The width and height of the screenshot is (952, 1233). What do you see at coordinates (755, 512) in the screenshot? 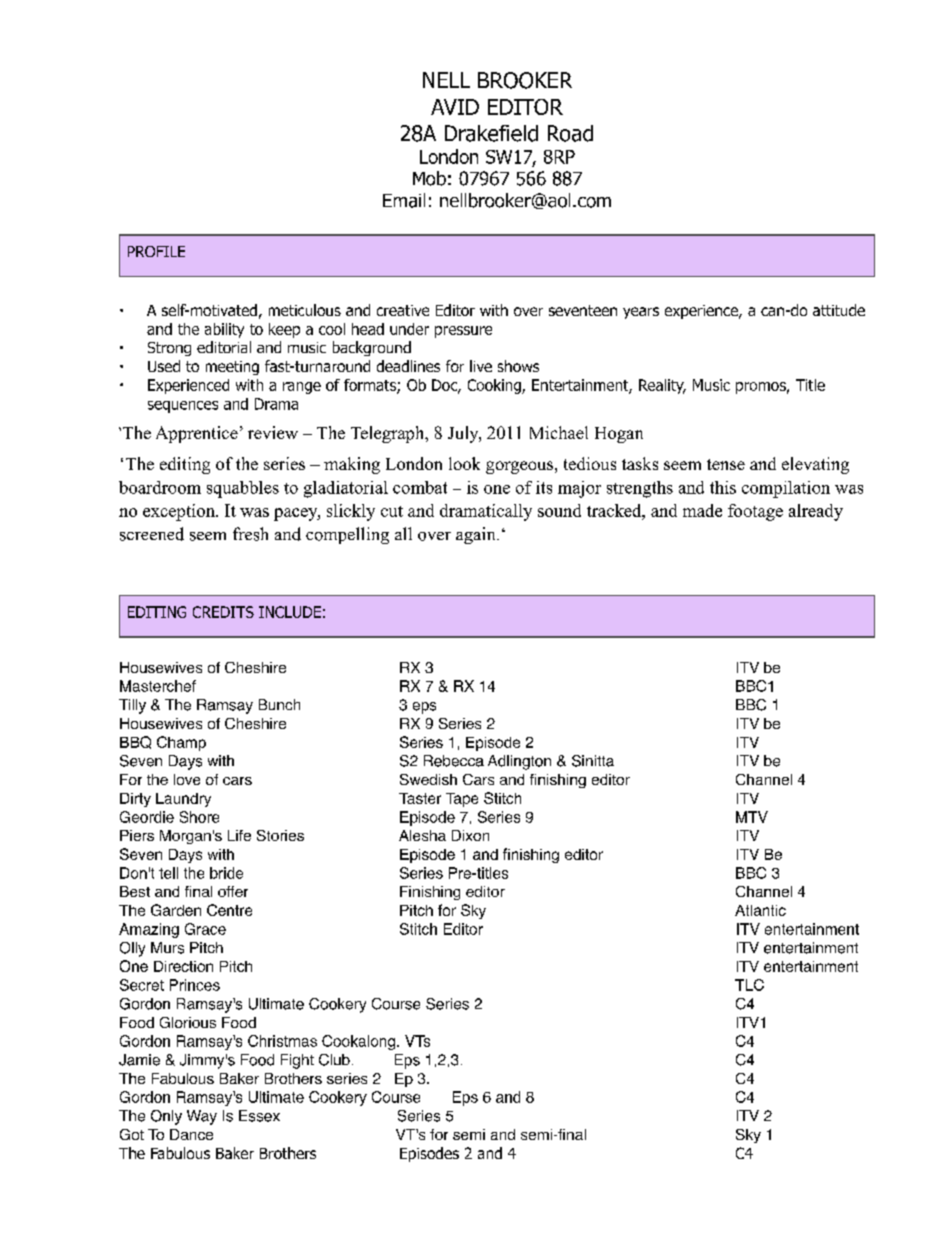
I see `footage` at bounding box center [755, 512].
